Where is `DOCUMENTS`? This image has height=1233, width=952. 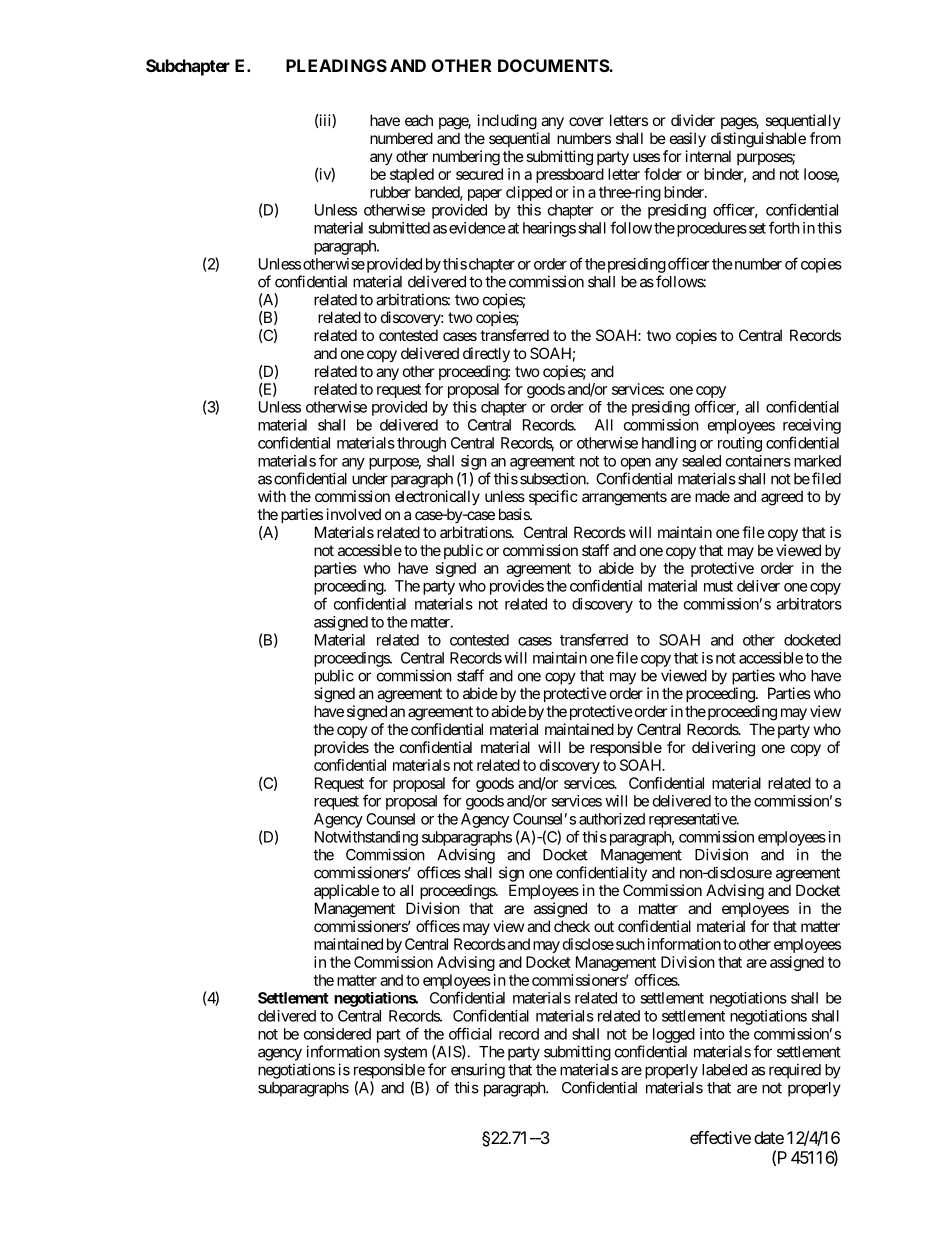
DOCUMENTS is located at coordinates (554, 65).
